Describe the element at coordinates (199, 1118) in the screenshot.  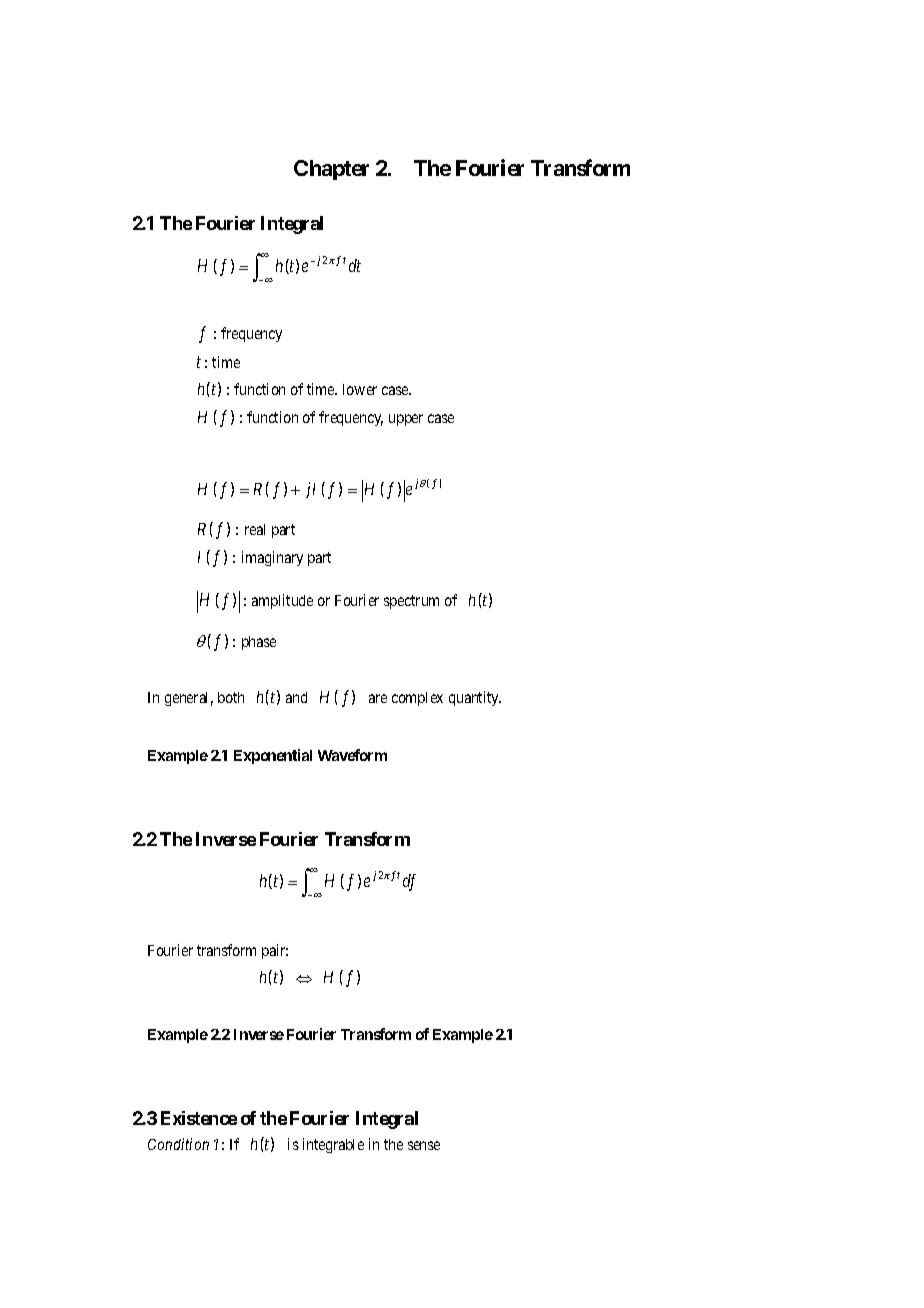
I see `Existence` at that location.
